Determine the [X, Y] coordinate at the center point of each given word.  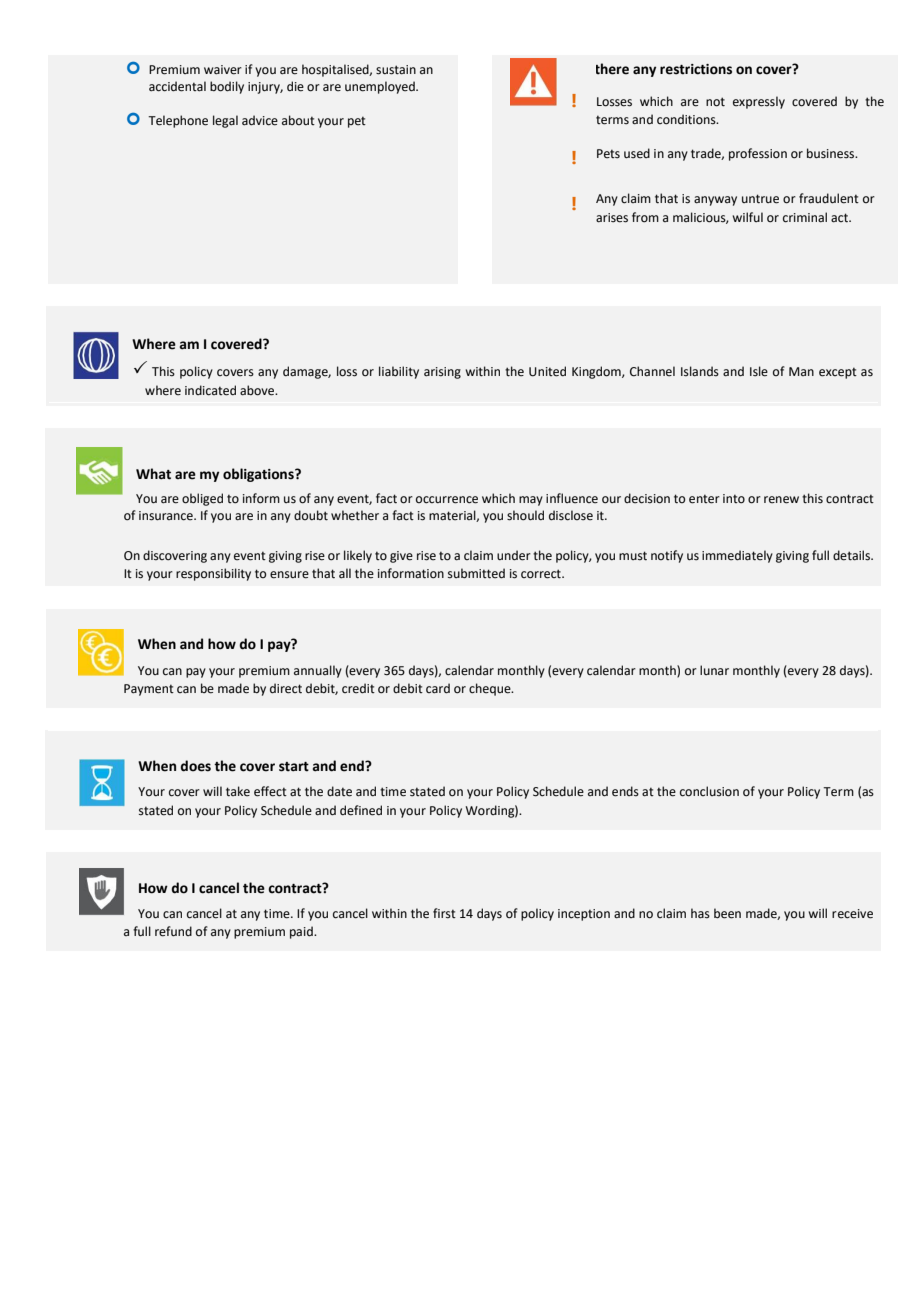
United [547, 371]
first [444, 913]
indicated [210, 390]
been [727, 913]
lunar [714, 670]
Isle [759, 371]
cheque [491, 689]
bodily [227, 87]
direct [286, 688]
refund [173, 931]
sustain [396, 70]
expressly [759, 102]
